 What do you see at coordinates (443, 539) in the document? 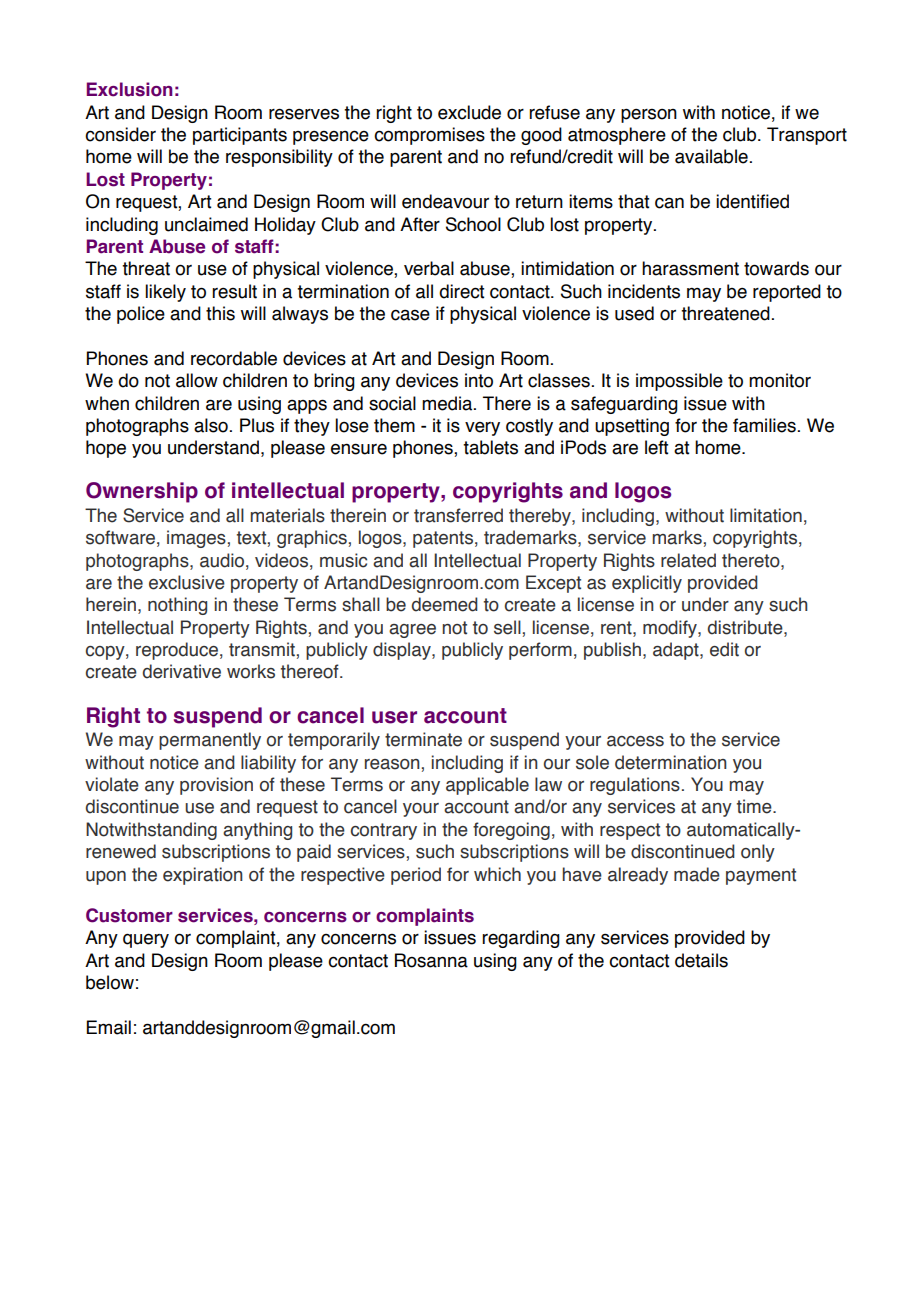
I see `patents` at bounding box center [443, 539].
